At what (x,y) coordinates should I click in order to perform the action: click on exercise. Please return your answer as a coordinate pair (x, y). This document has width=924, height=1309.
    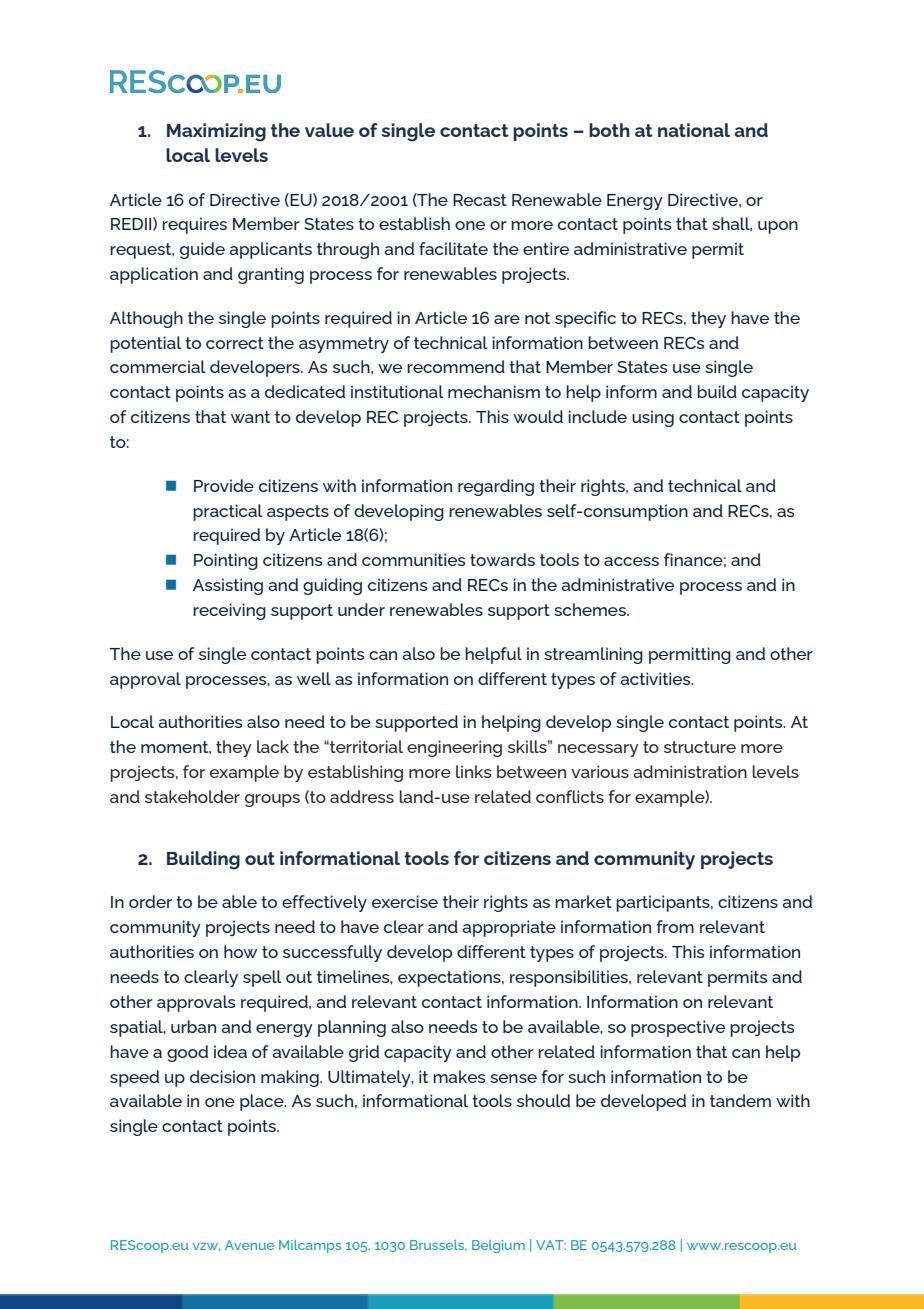
    Looking at the image, I should click on (405, 901).
